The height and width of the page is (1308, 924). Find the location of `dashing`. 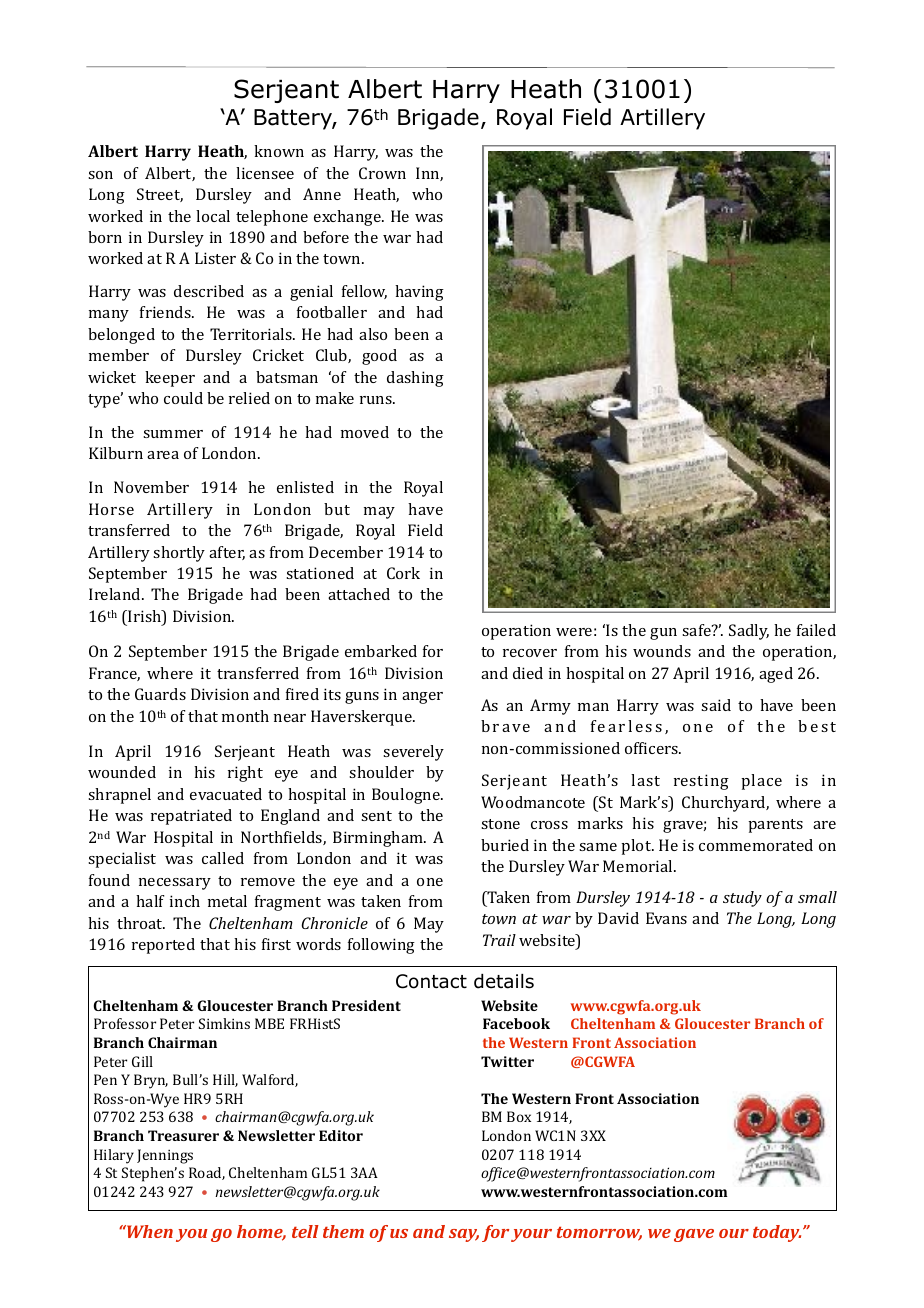

dashing is located at coordinates (415, 379).
